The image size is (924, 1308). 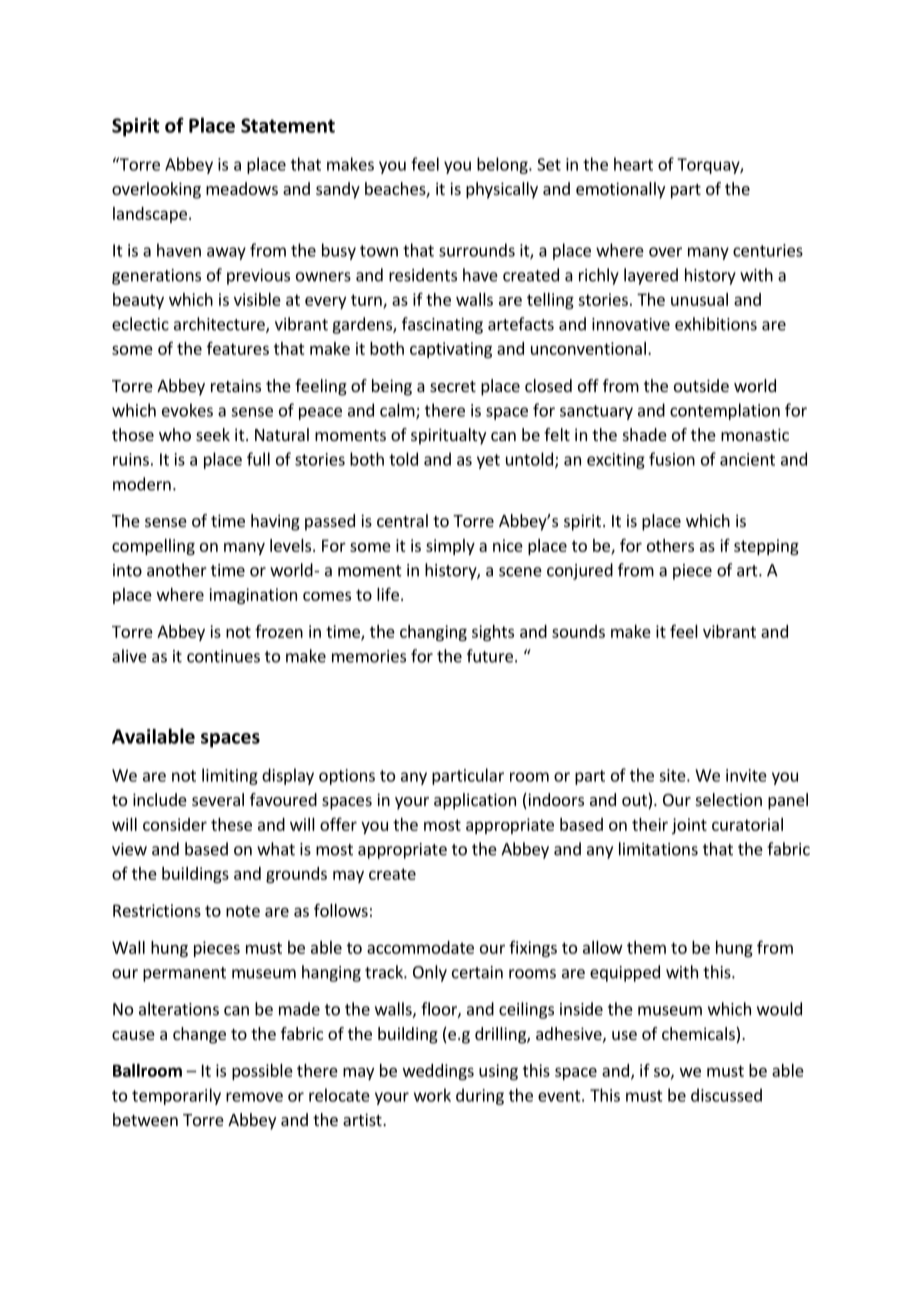 I want to click on belong, so click(x=503, y=165).
